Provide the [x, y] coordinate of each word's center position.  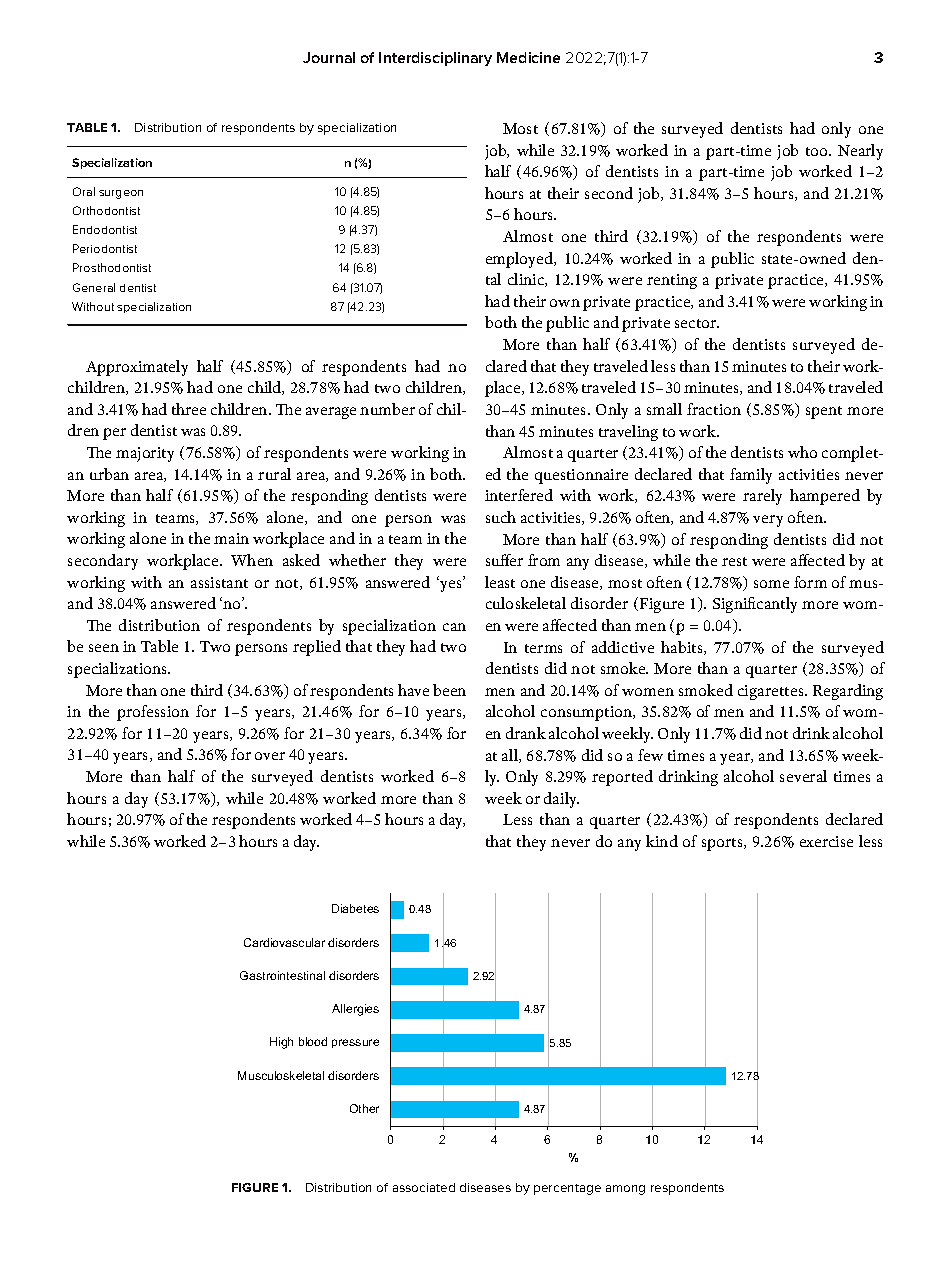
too [818, 151]
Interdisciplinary [435, 59]
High [281, 1043]
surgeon [121, 194]
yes [451, 585]
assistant [219, 582]
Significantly [755, 605]
